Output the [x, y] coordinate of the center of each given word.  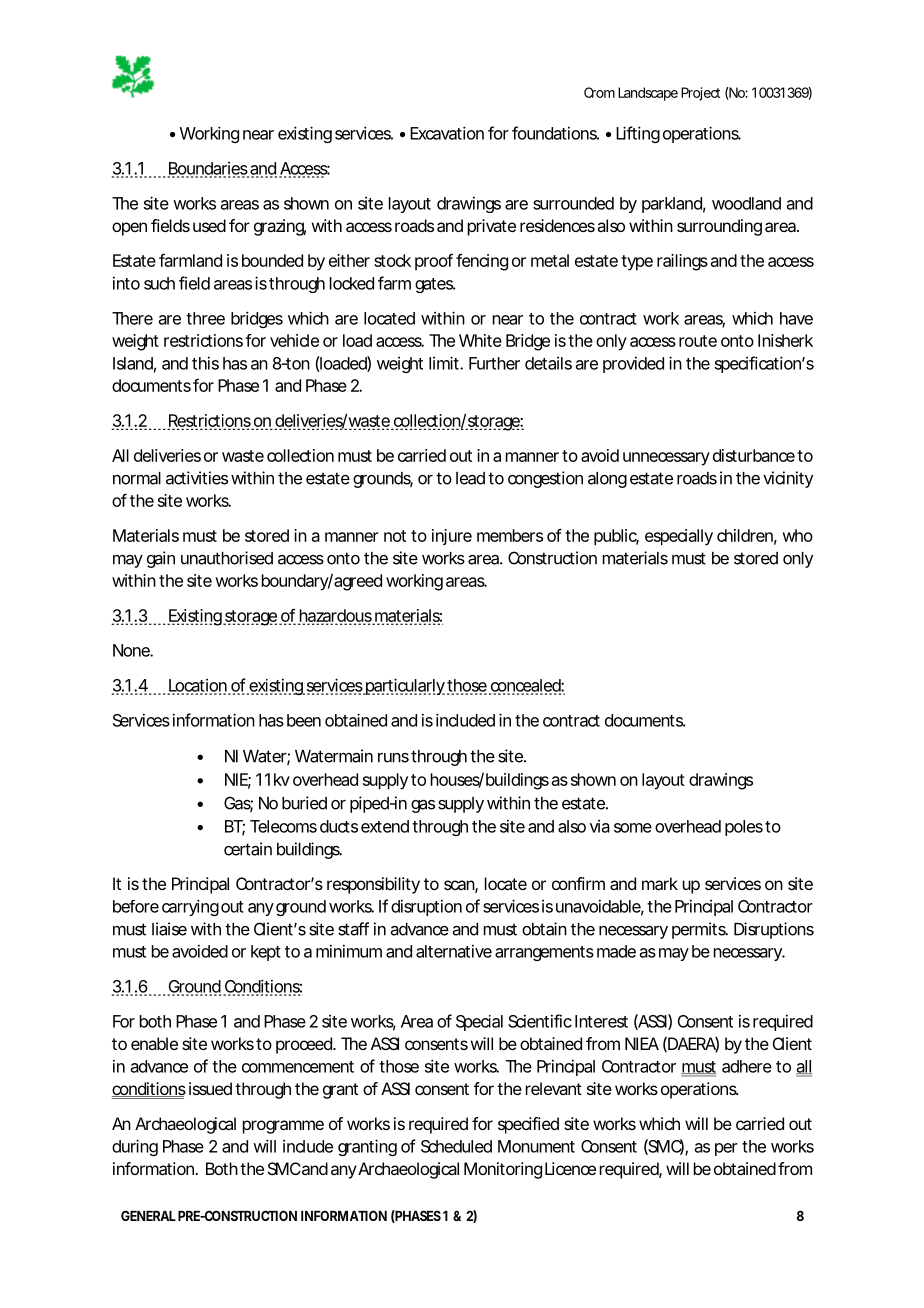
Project [700, 94]
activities [197, 478]
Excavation [447, 133]
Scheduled [456, 1146]
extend [385, 826]
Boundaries [208, 169]
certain [248, 849]
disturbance [754, 455]
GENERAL [148, 1215]
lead [470, 478]
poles [744, 828]
